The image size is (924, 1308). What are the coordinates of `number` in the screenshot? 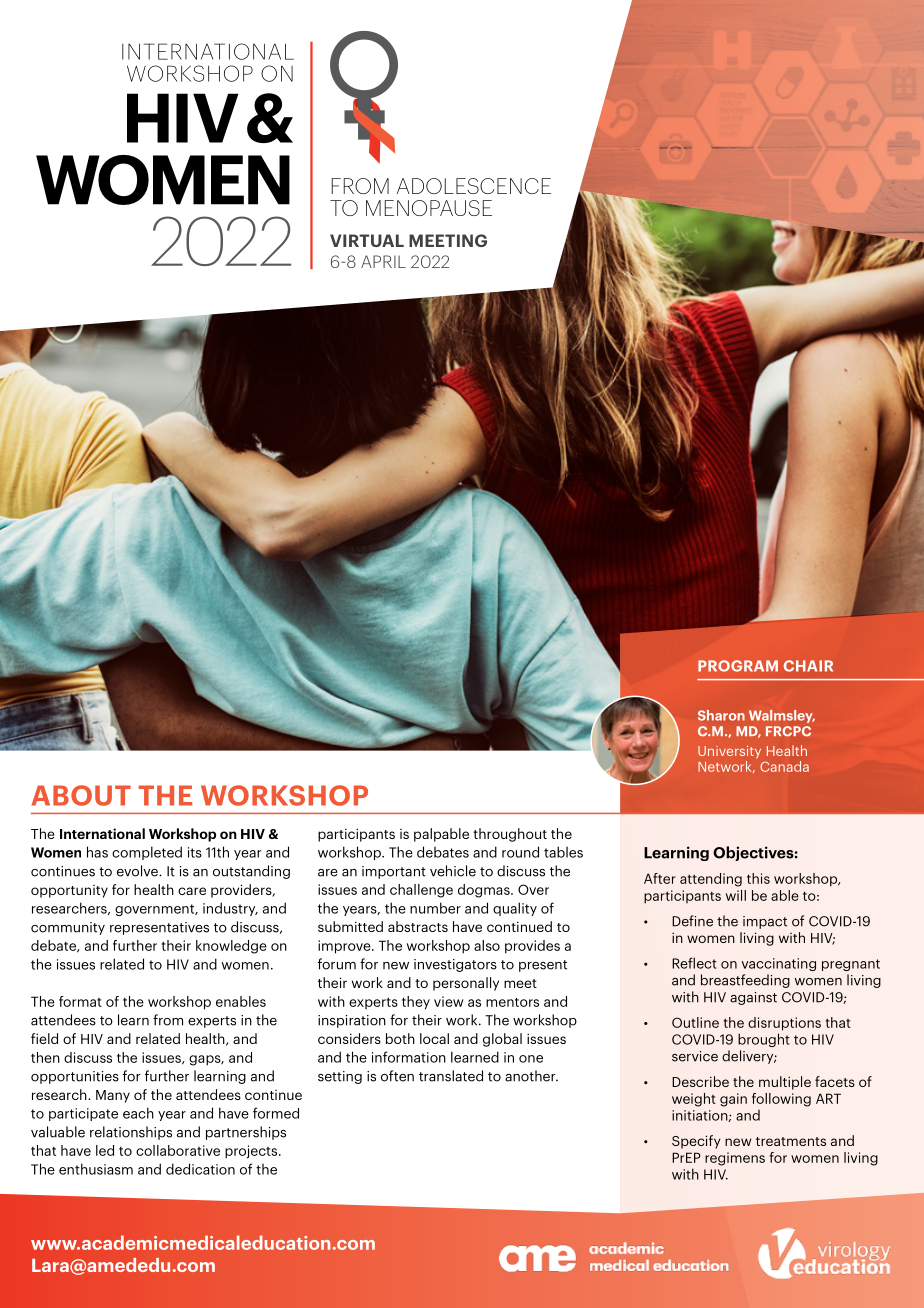 It's located at (435, 908).
